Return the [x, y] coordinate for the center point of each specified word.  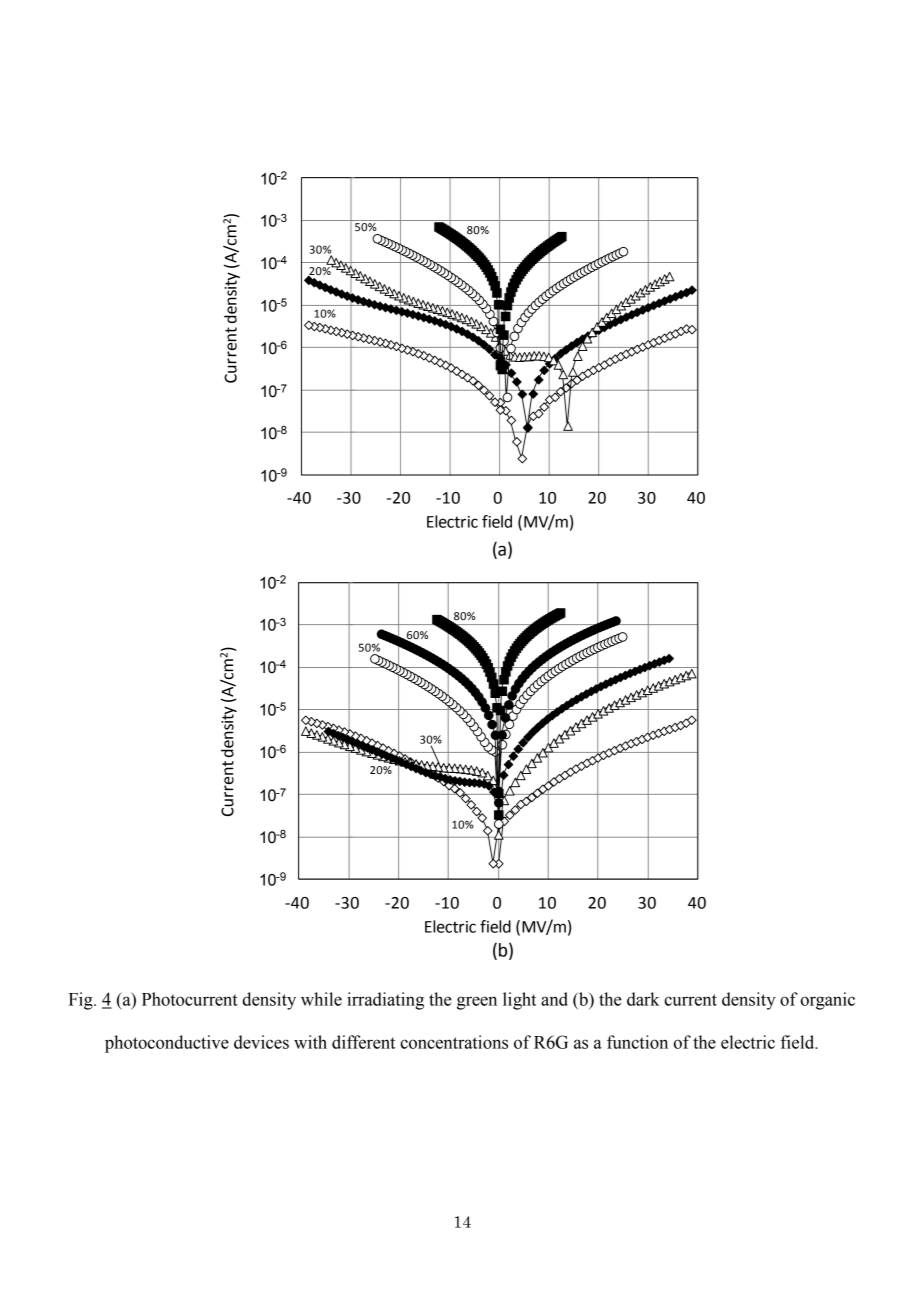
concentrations [454, 1042]
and [554, 999]
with [310, 1042]
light [519, 1001]
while [321, 999]
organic [827, 1001]
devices [261, 1042]
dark [643, 999]
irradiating [385, 1001]
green [477, 1003]
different [363, 1042]
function [637, 1042]
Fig [82, 1001]
